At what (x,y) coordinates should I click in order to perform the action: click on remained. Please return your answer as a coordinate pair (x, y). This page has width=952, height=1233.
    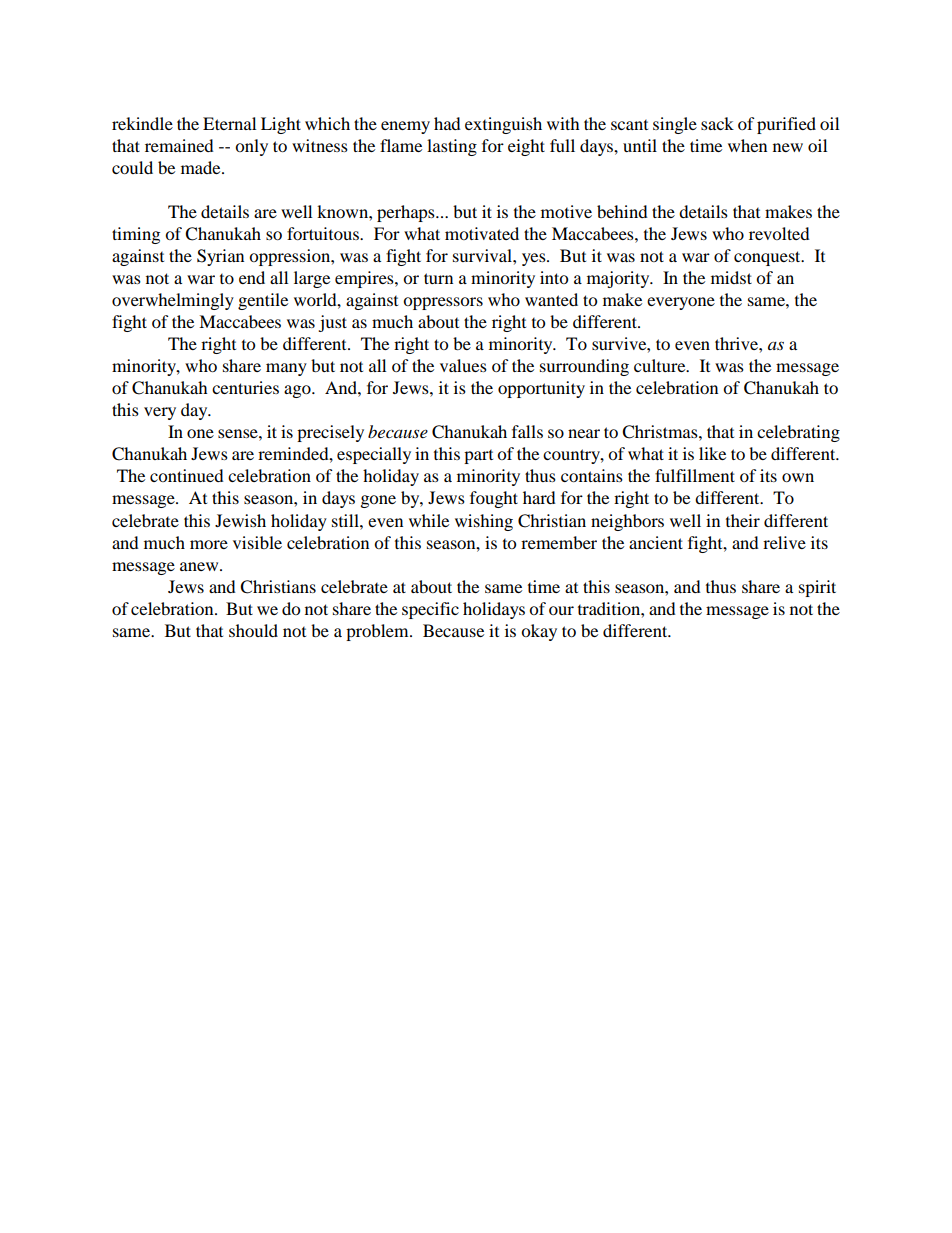
    Looking at the image, I should click on (179, 145).
